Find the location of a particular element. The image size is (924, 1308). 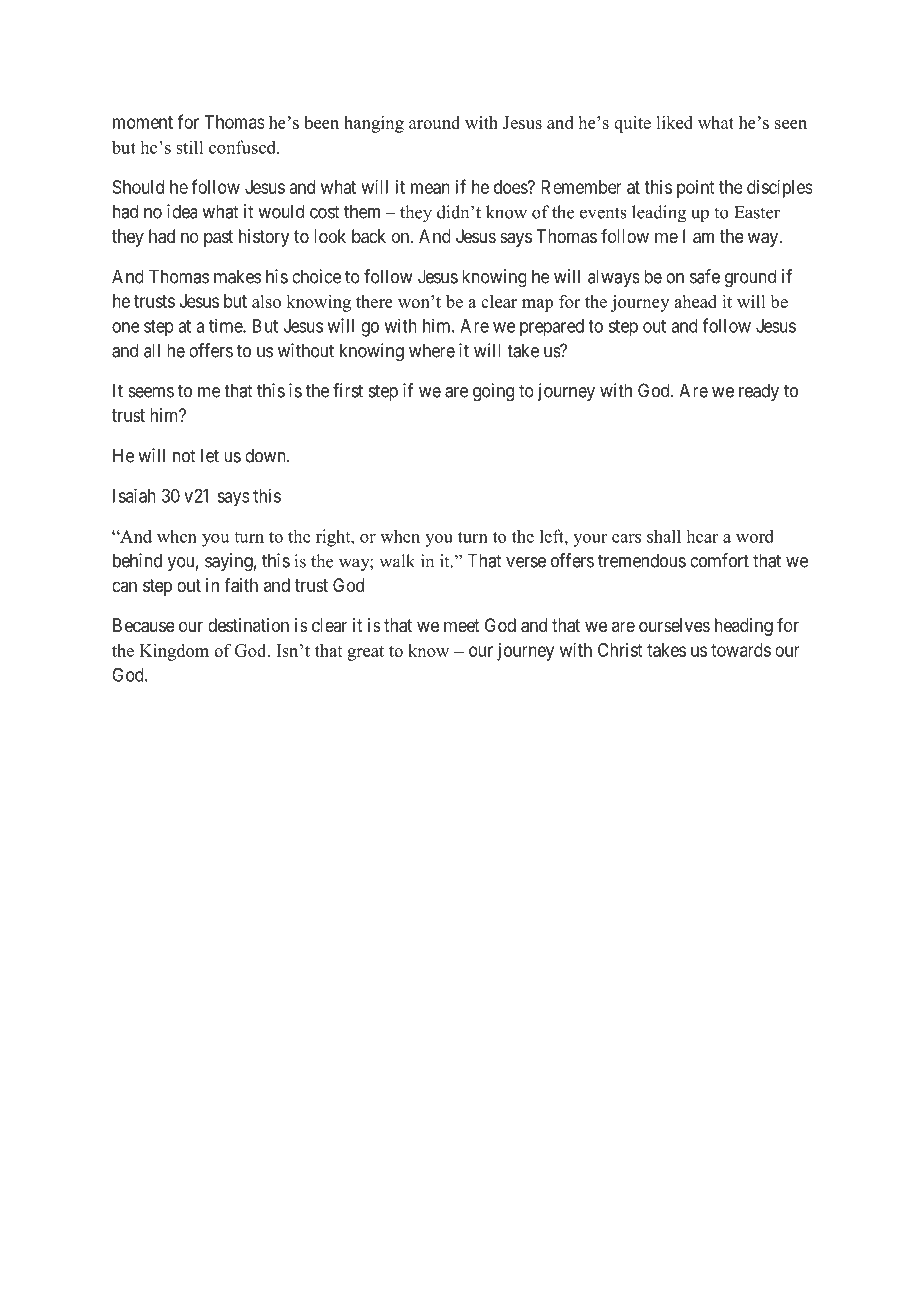

destination is located at coordinates (248, 625).
